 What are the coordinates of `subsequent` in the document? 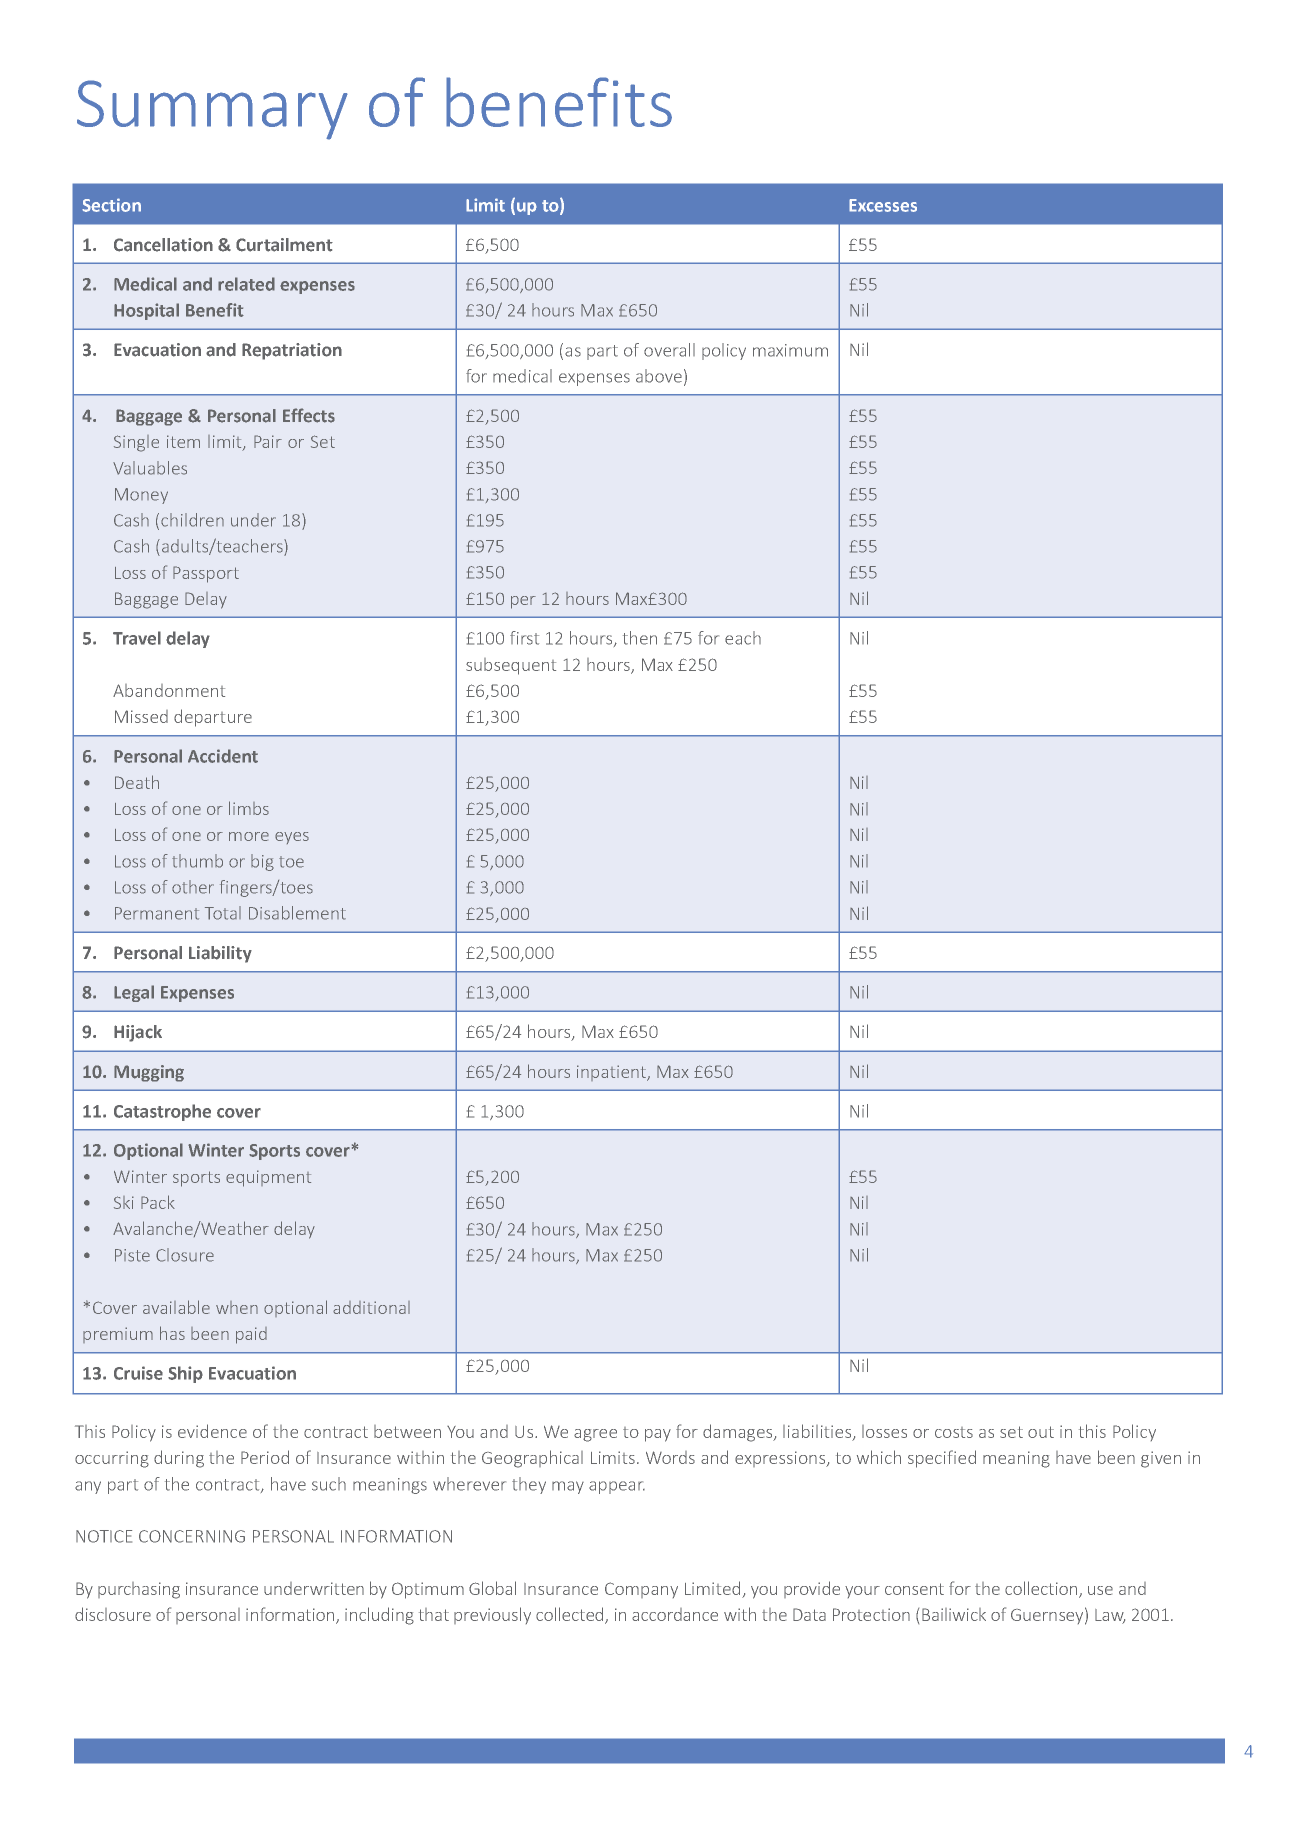 It's located at (511, 666).
